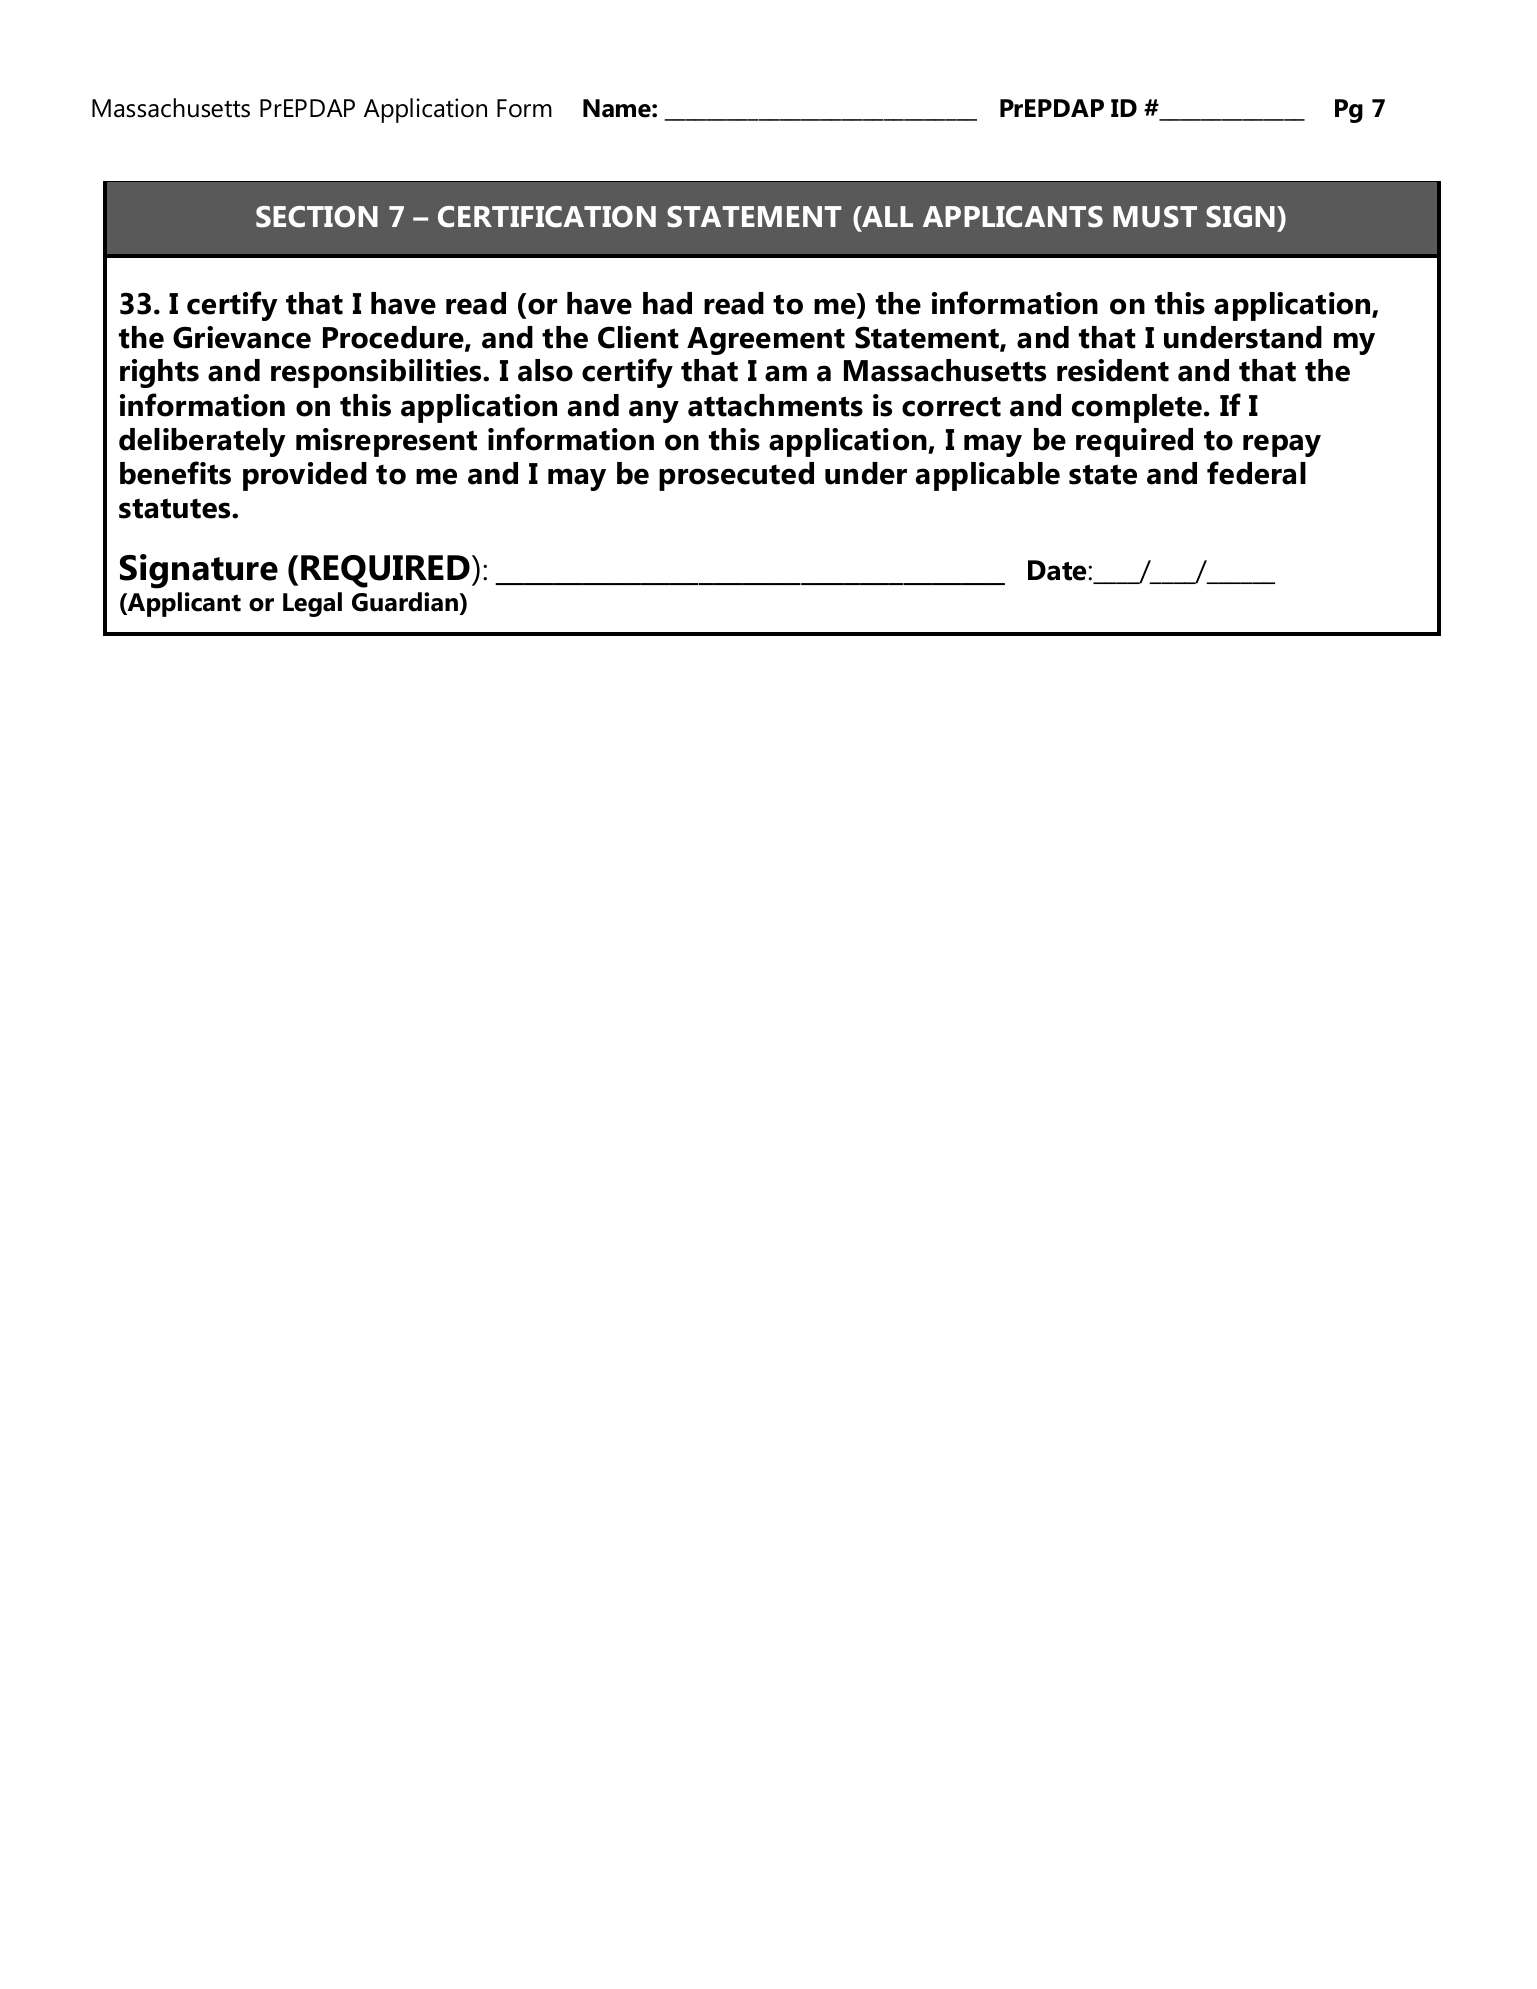 This document has width=1537, height=1989. What do you see at coordinates (202, 442) in the document?
I see `deliberately` at bounding box center [202, 442].
